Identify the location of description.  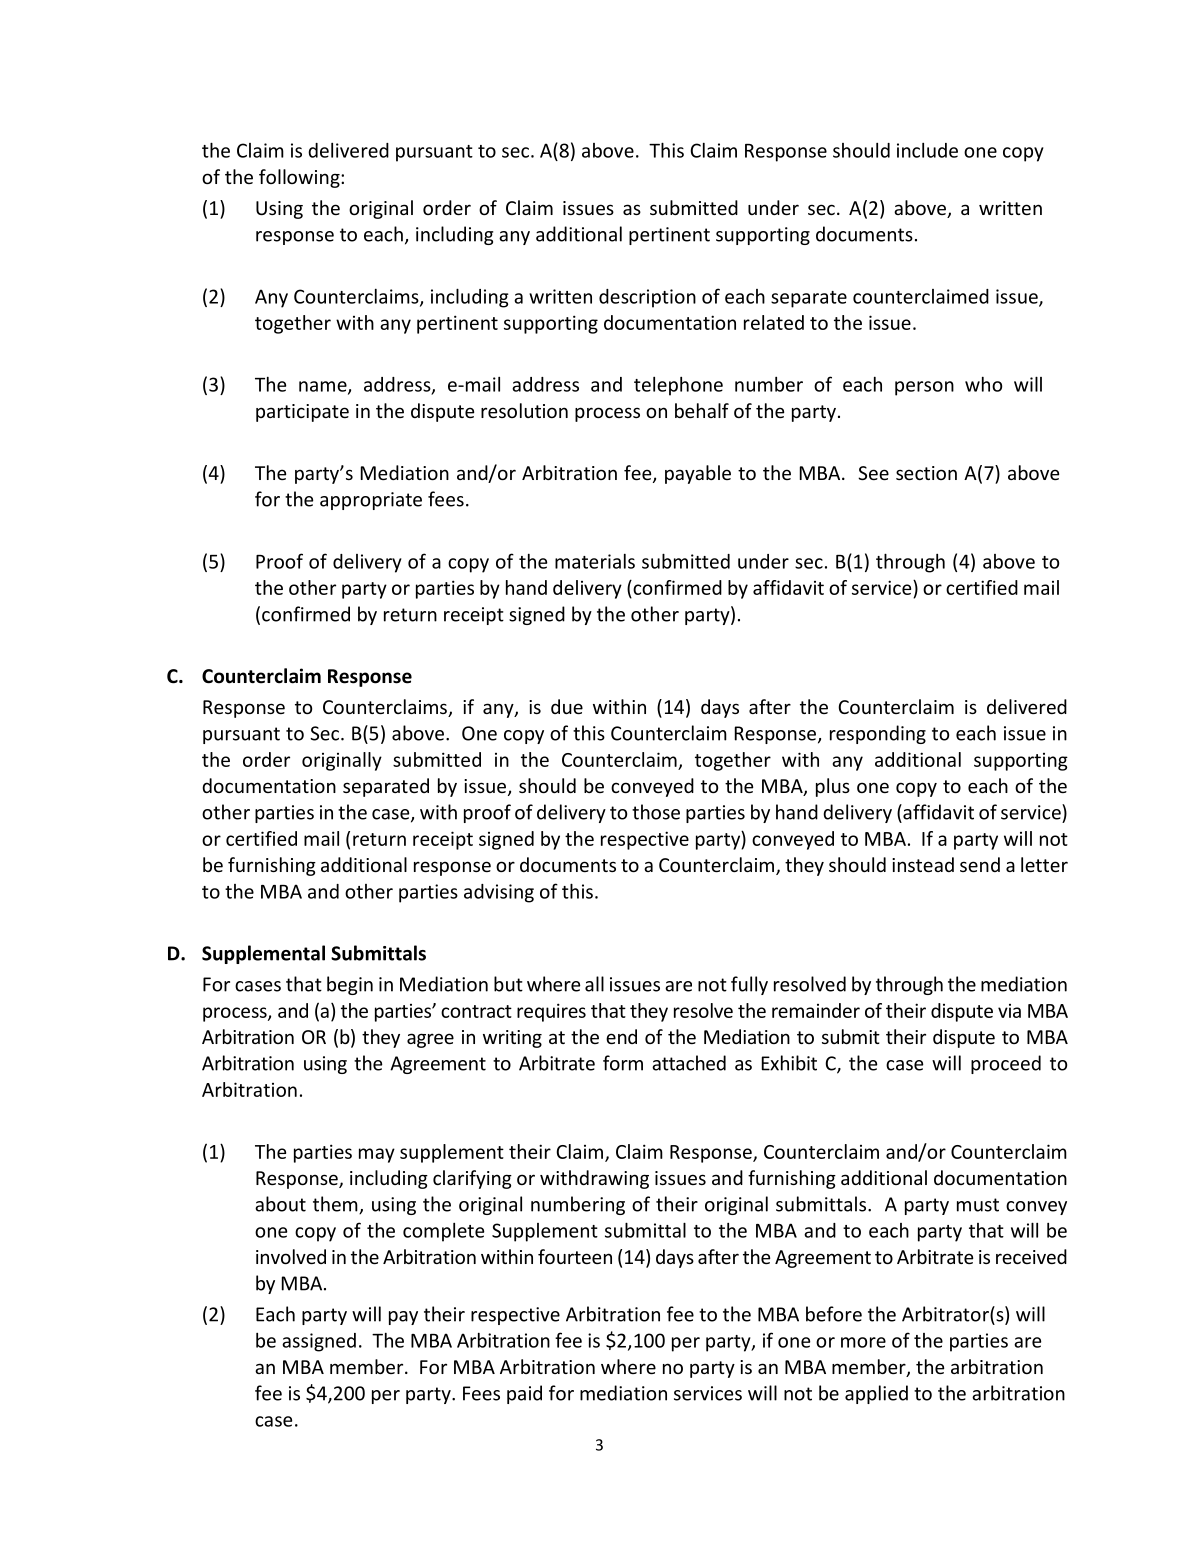
(647, 298).
